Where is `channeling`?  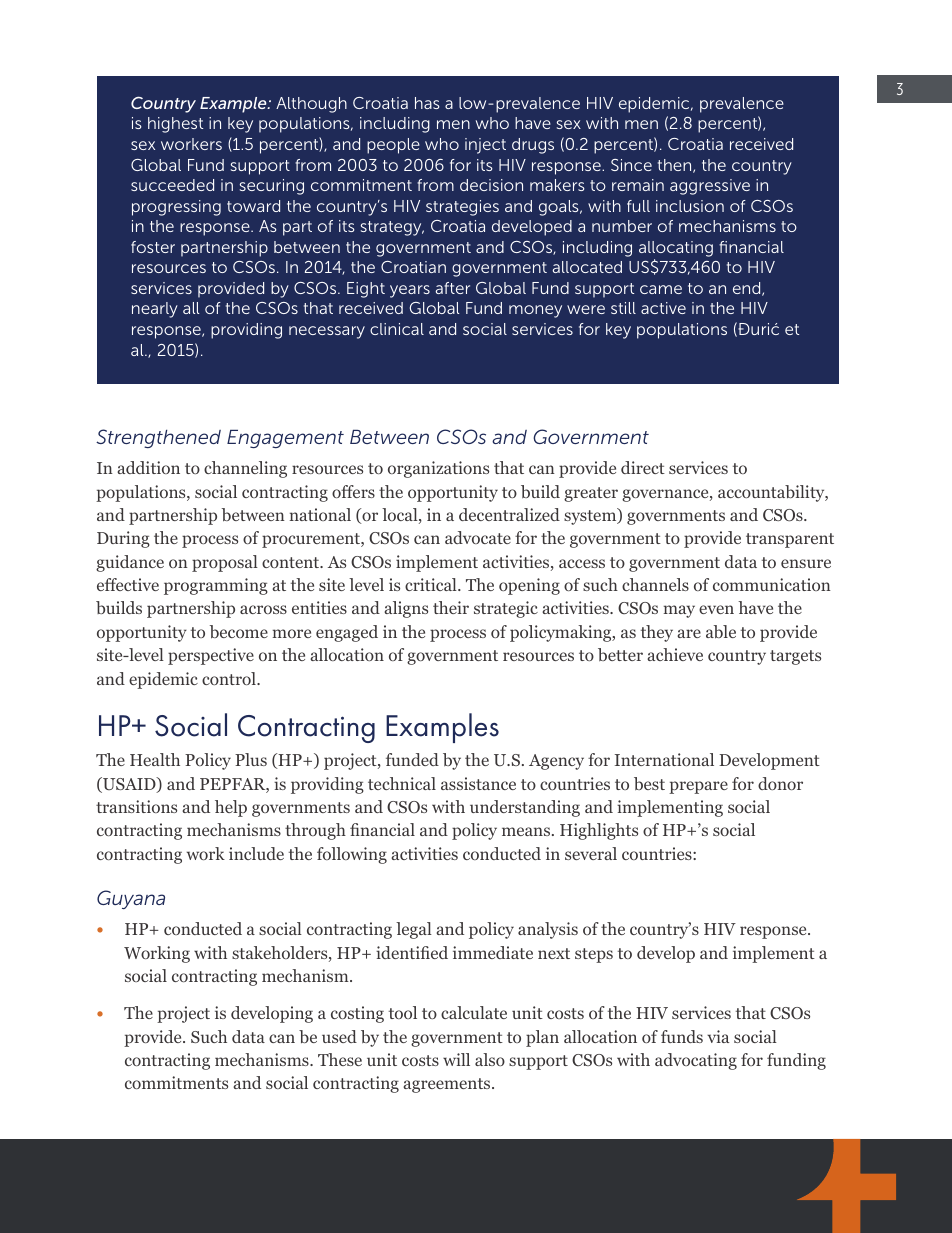 channeling is located at coordinates (245, 469).
